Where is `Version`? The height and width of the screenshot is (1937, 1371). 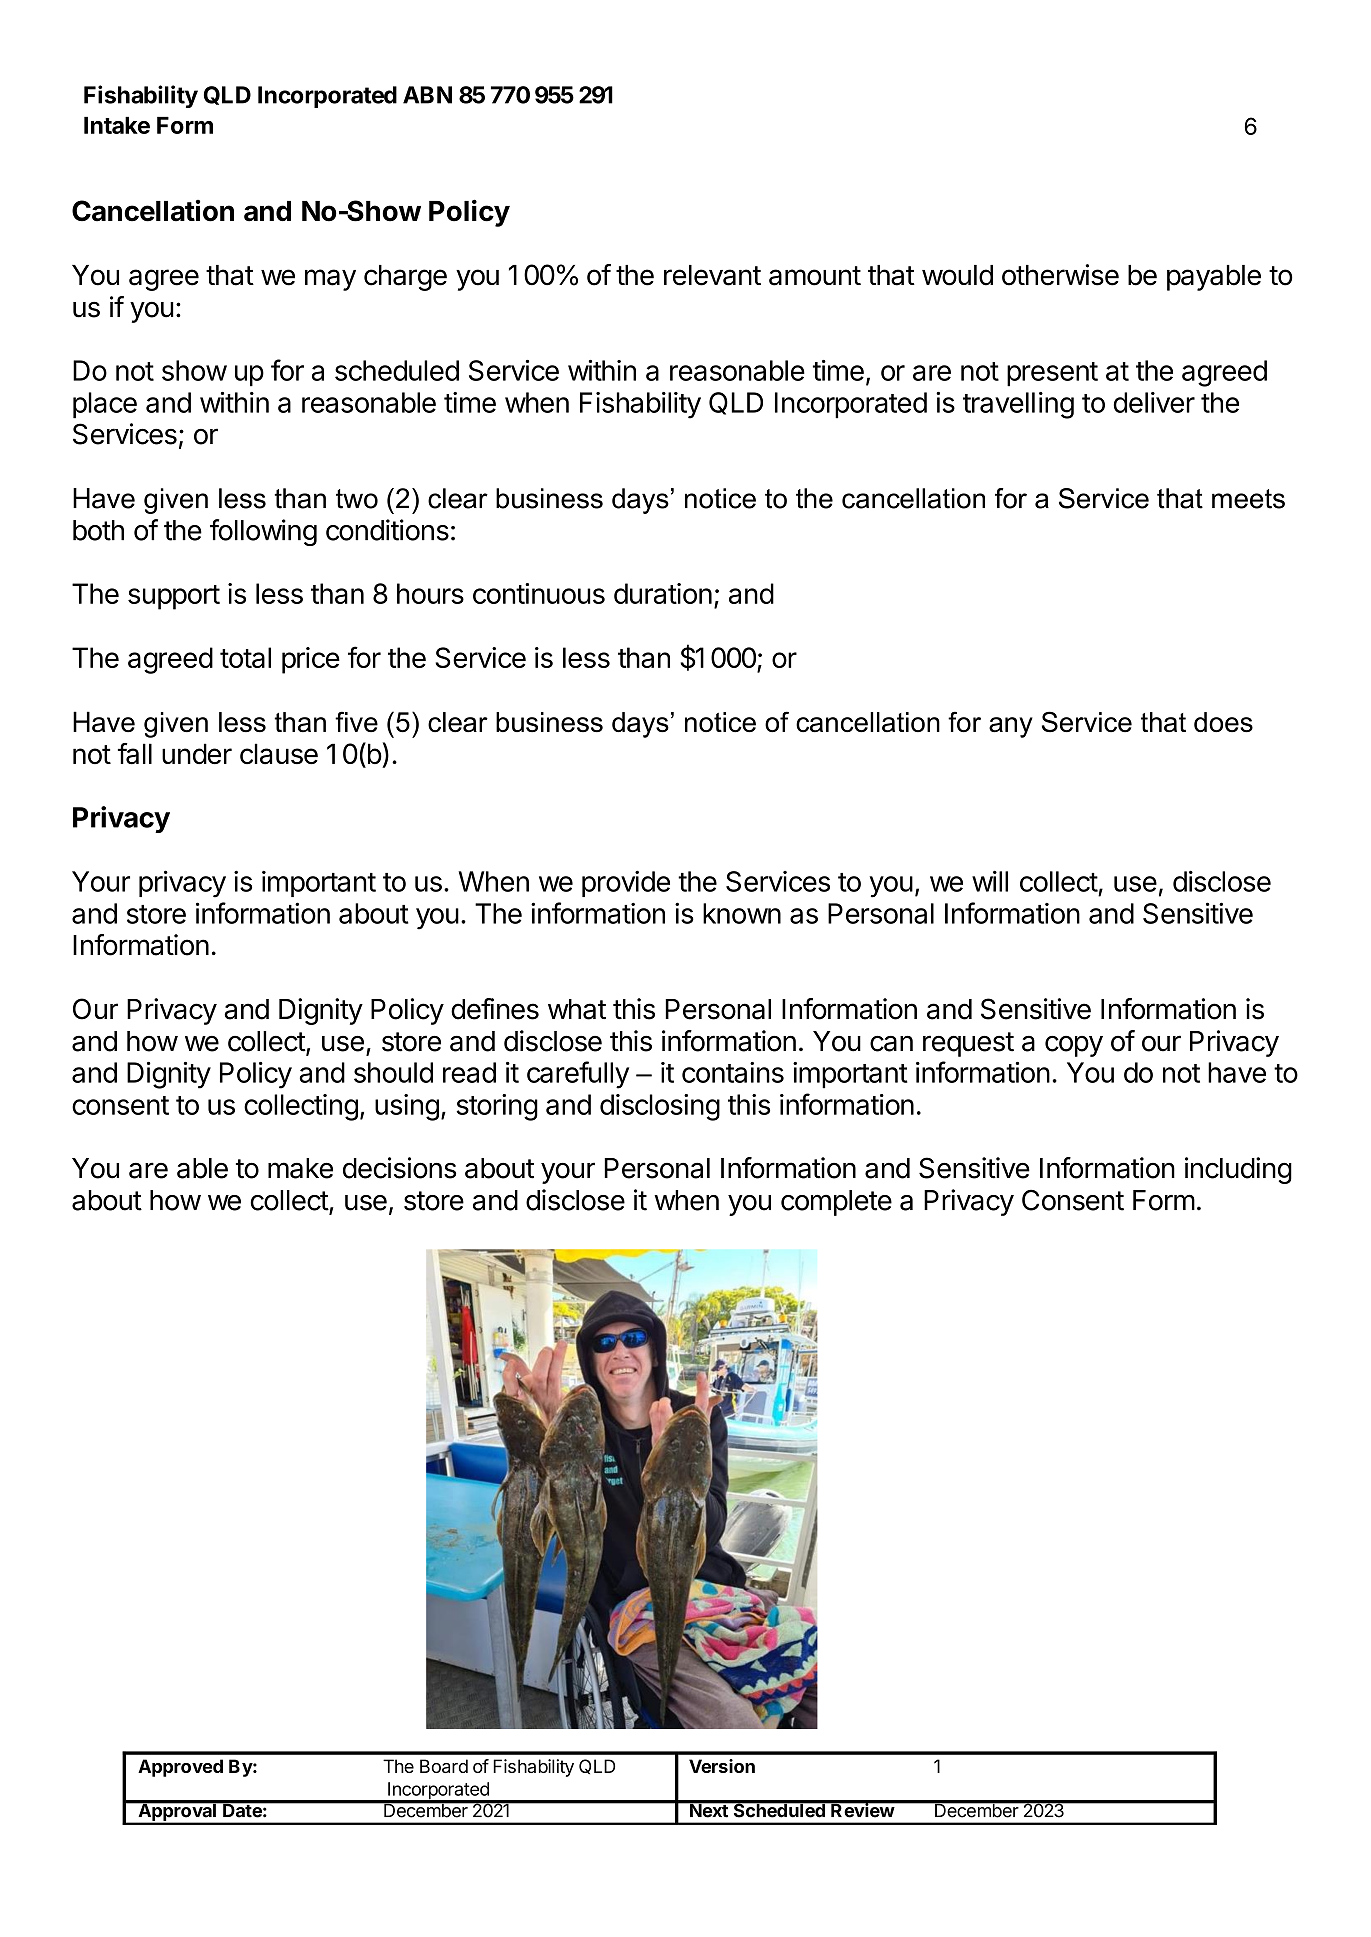 Version is located at coordinates (722, 1766).
